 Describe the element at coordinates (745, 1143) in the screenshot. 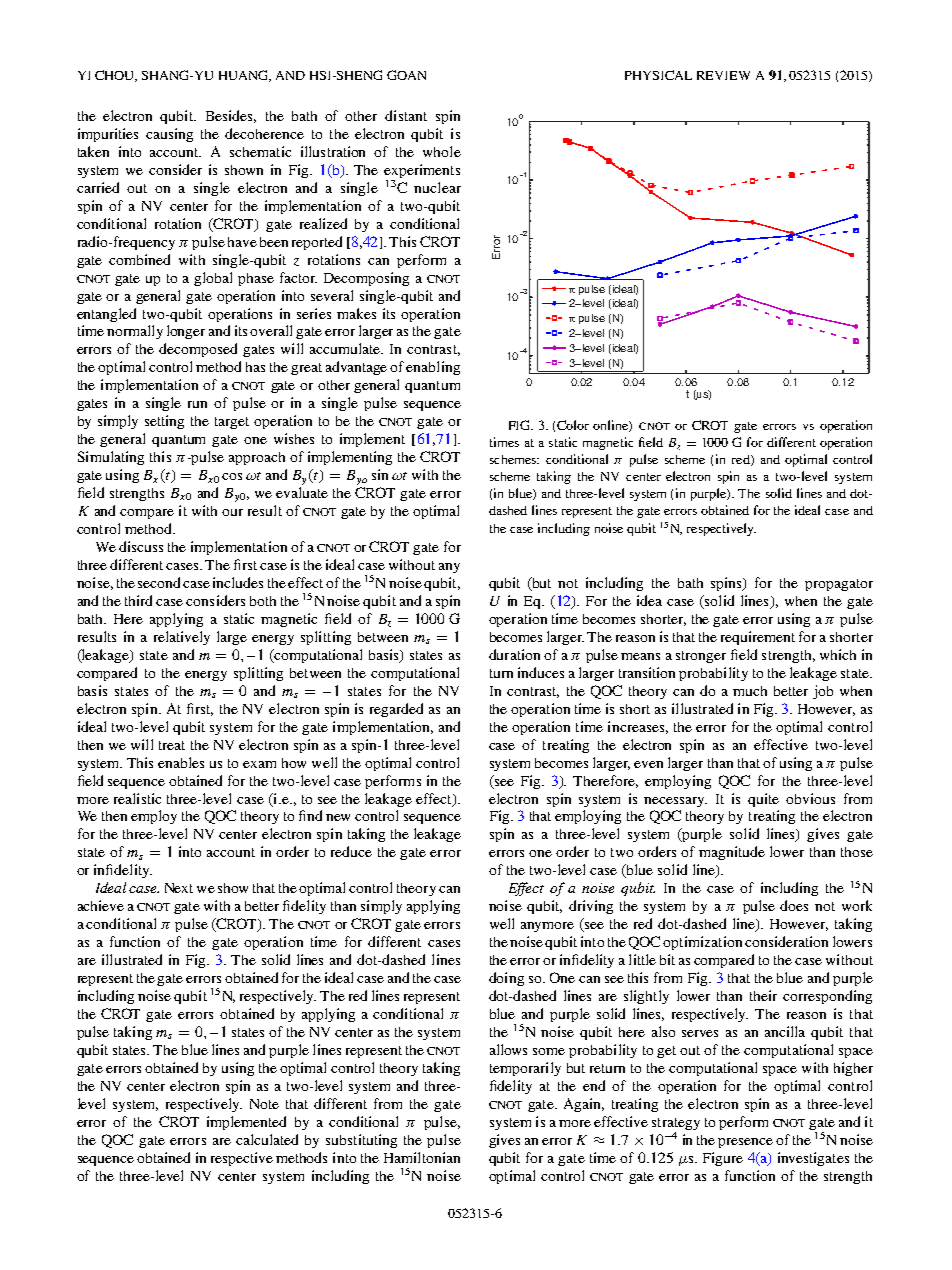

I see `presence` at that location.
